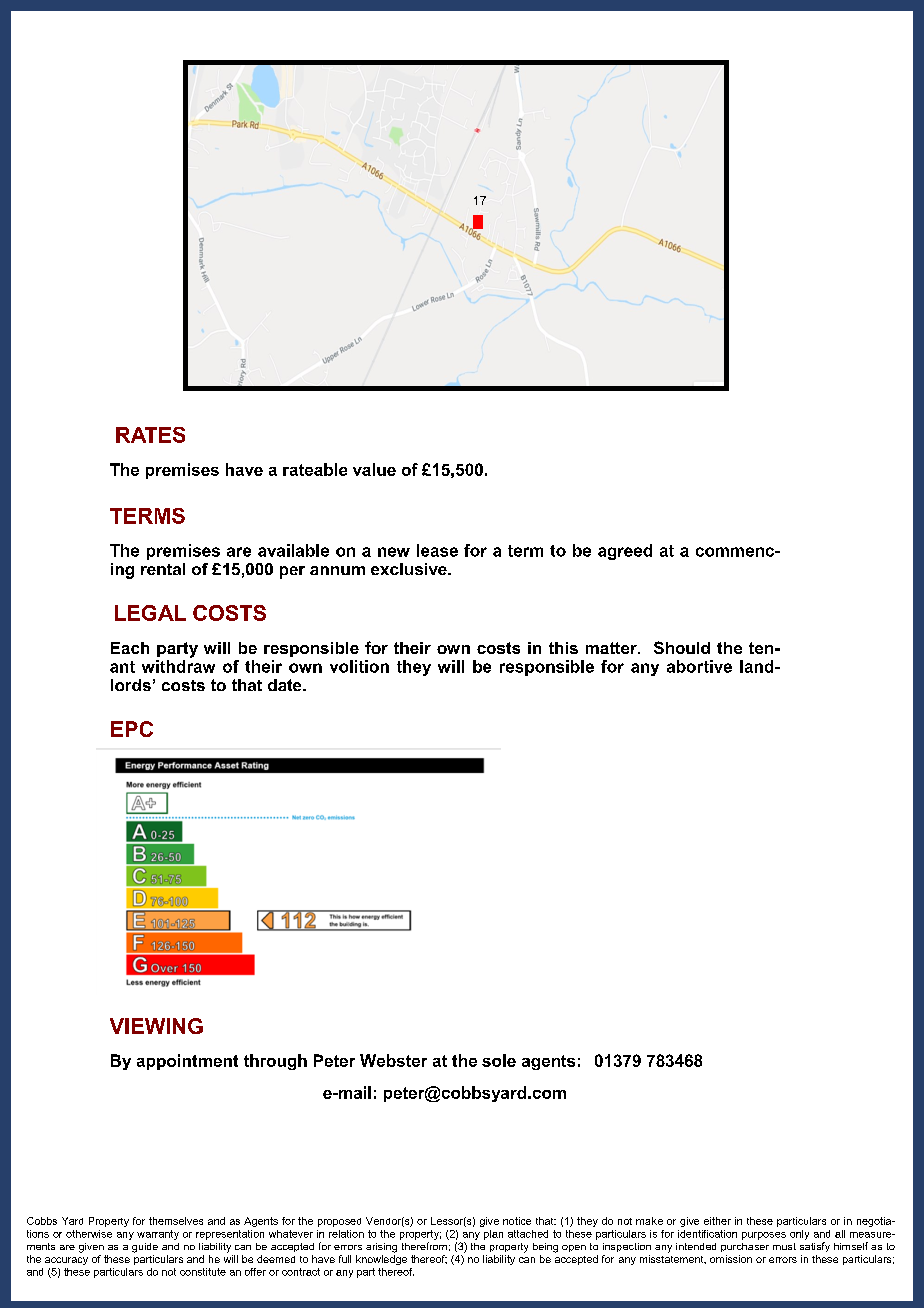 The image size is (924, 1308). What do you see at coordinates (625, 552) in the document?
I see `agreed` at bounding box center [625, 552].
